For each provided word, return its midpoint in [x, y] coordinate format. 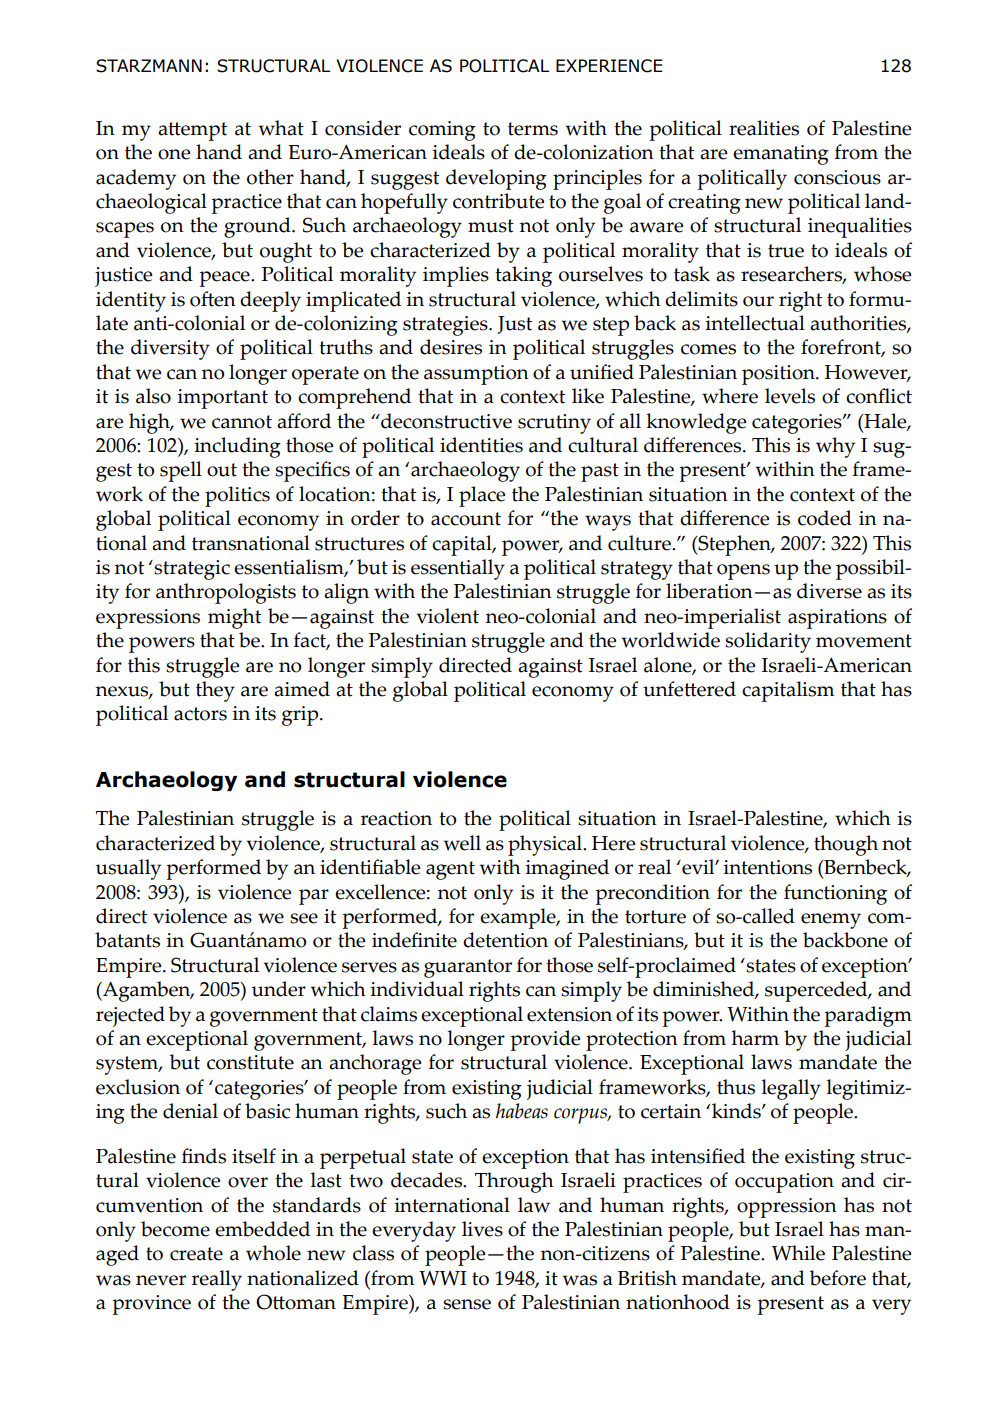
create [196, 1254]
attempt [192, 131]
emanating [781, 155]
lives [482, 1229]
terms [533, 129]
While [798, 1253]
